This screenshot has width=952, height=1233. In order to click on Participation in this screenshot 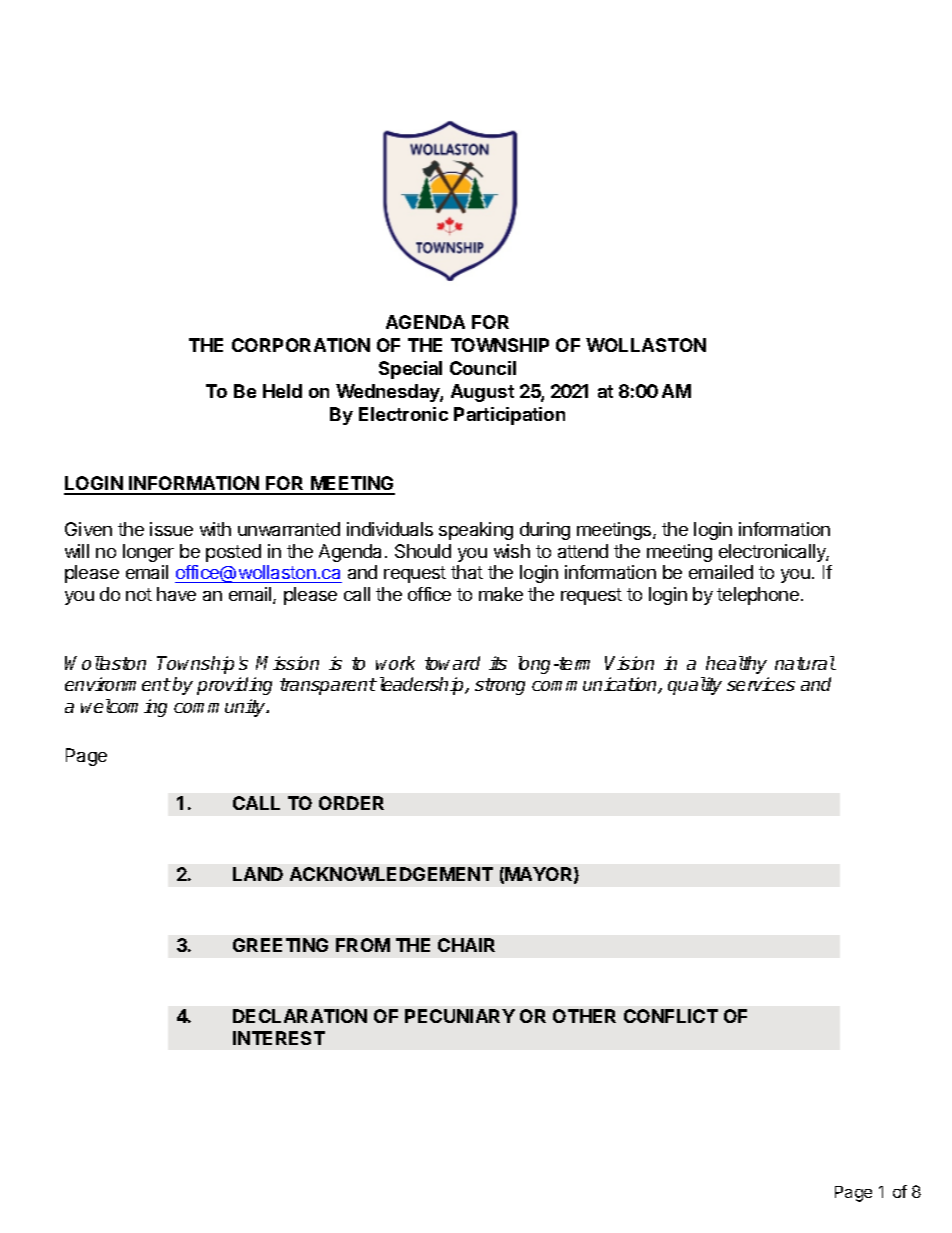, I will do `click(509, 416)`.
